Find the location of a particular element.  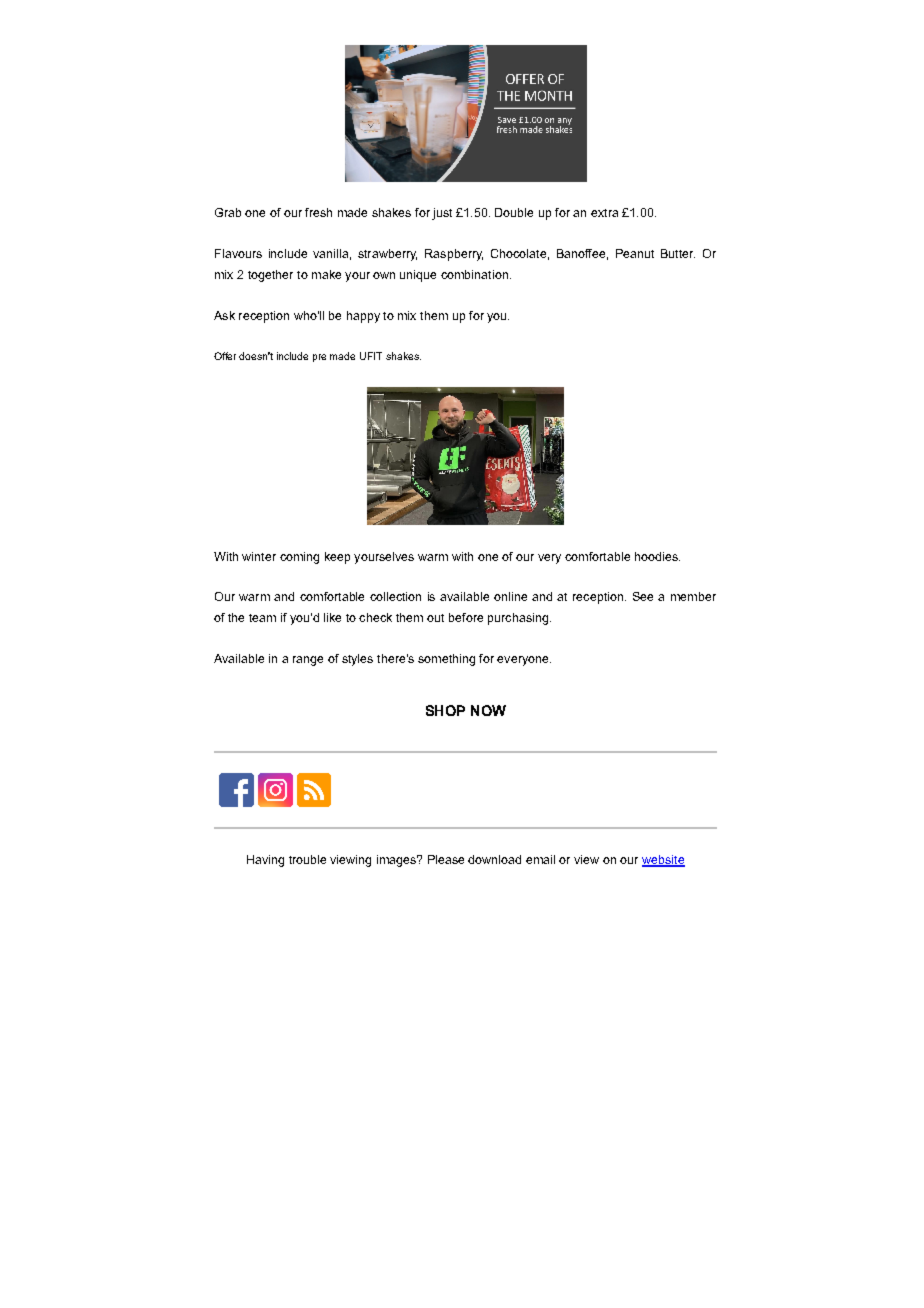

Please is located at coordinates (446, 859).
